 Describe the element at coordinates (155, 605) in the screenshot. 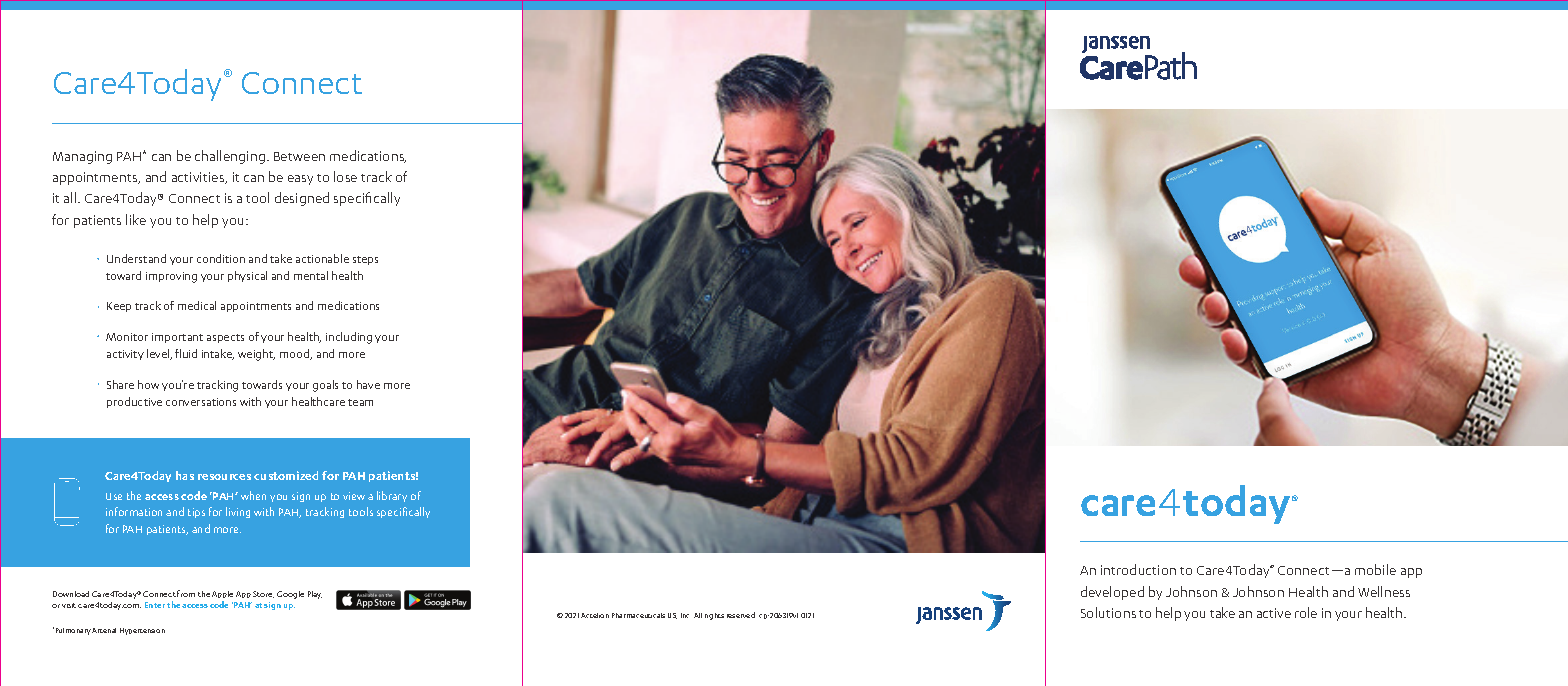

I see `Enter` at that location.
